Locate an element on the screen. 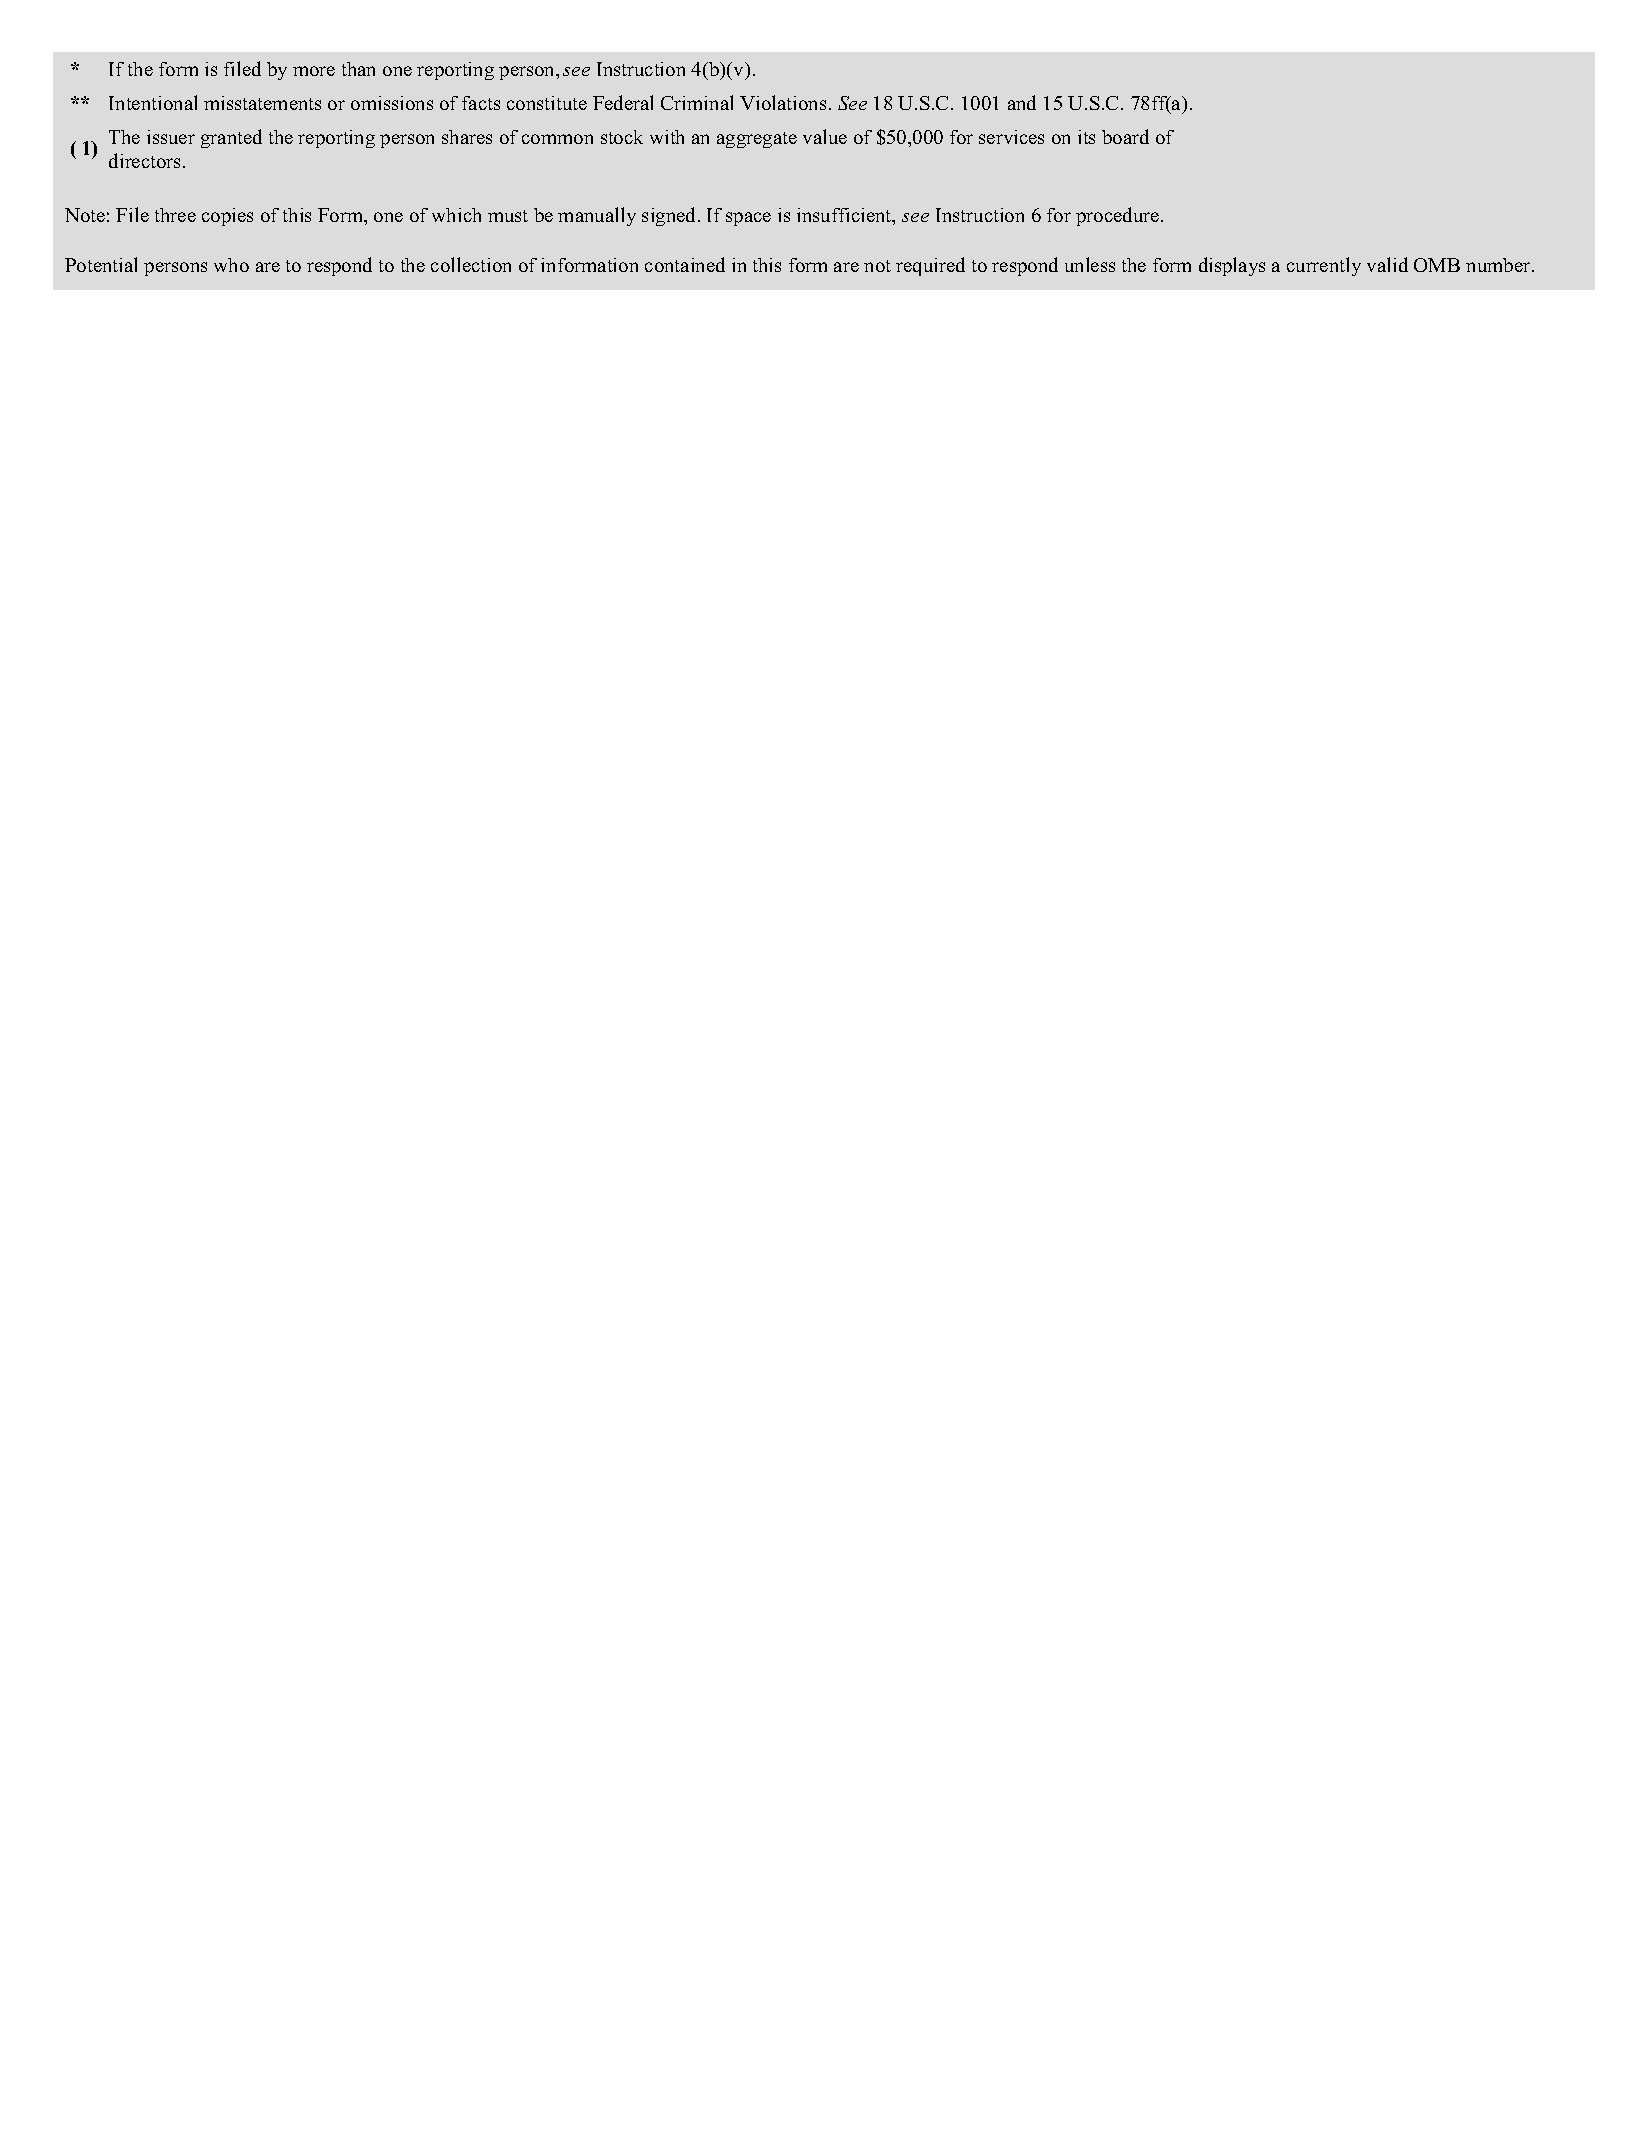  board is located at coordinates (1125, 136).
